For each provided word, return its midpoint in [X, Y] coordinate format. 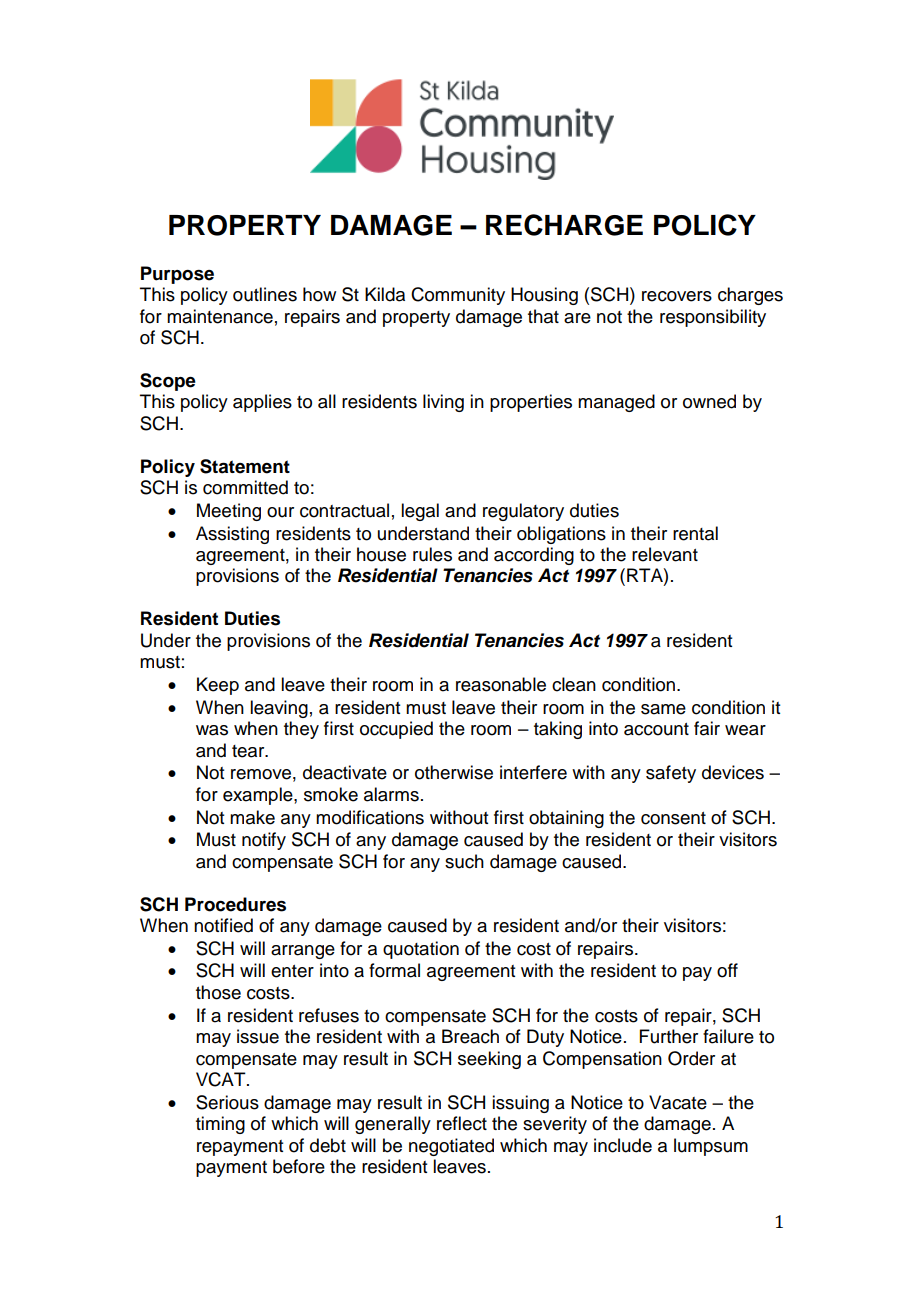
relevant [665, 554]
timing [220, 1125]
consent [673, 818]
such [464, 861]
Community [458, 296]
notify [264, 841]
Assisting [232, 535]
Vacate [678, 1102]
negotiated [451, 1147]
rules [432, 554]
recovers [677, 296]
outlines [265, 294]
